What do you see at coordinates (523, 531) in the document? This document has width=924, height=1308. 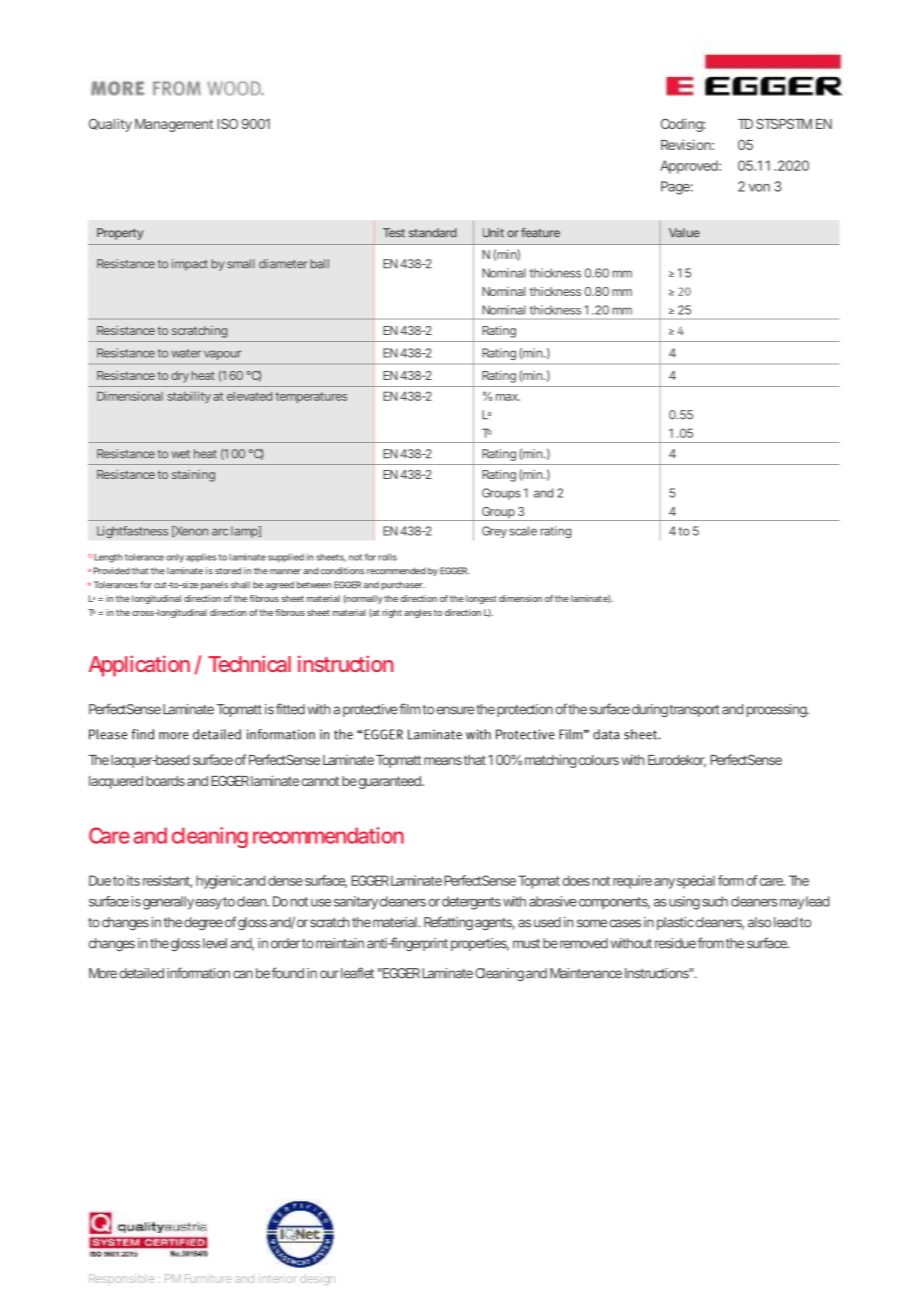 I see `scale` at bounding box center [523, 531].
